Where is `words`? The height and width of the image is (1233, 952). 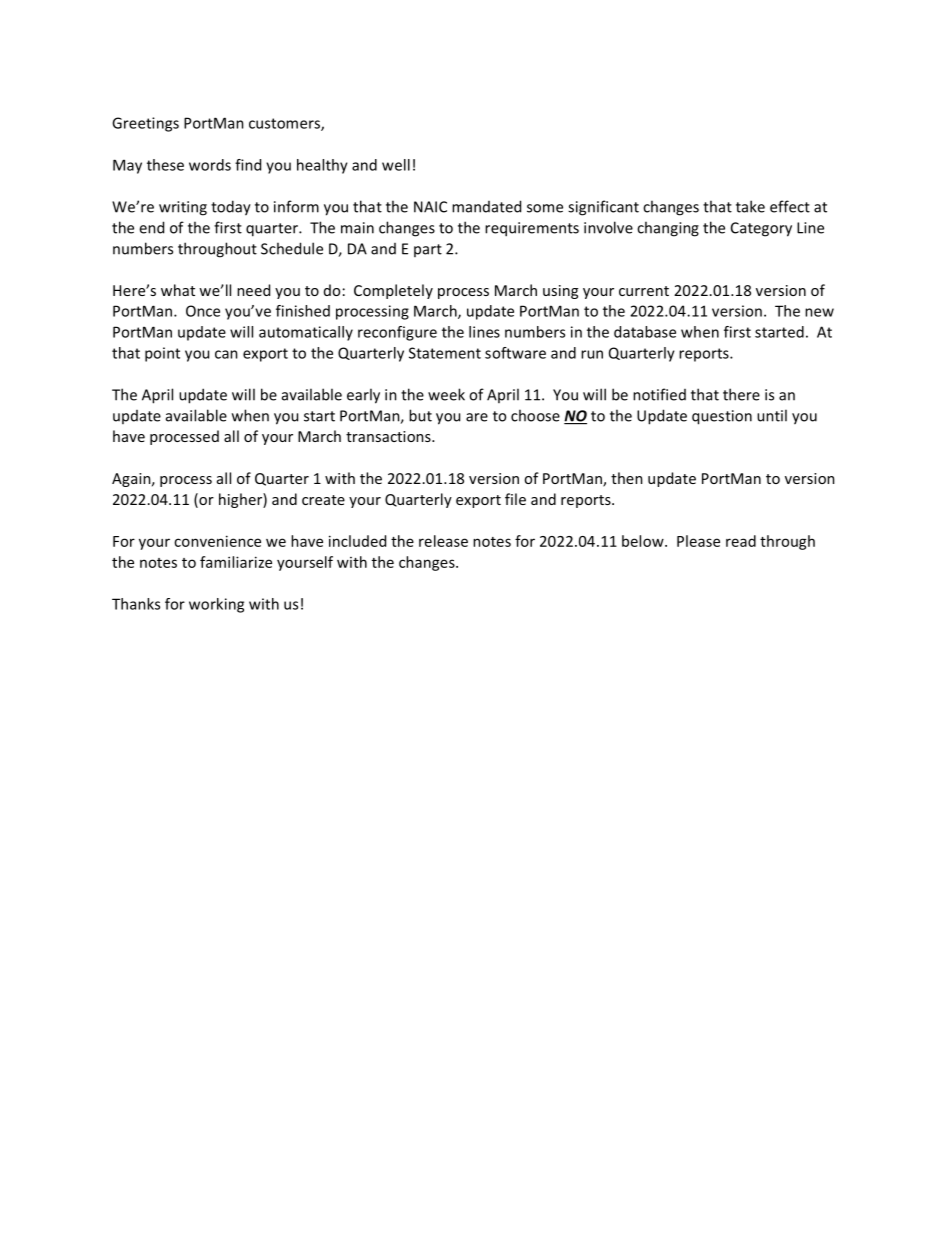
words is located at coordinates (210, 165).
